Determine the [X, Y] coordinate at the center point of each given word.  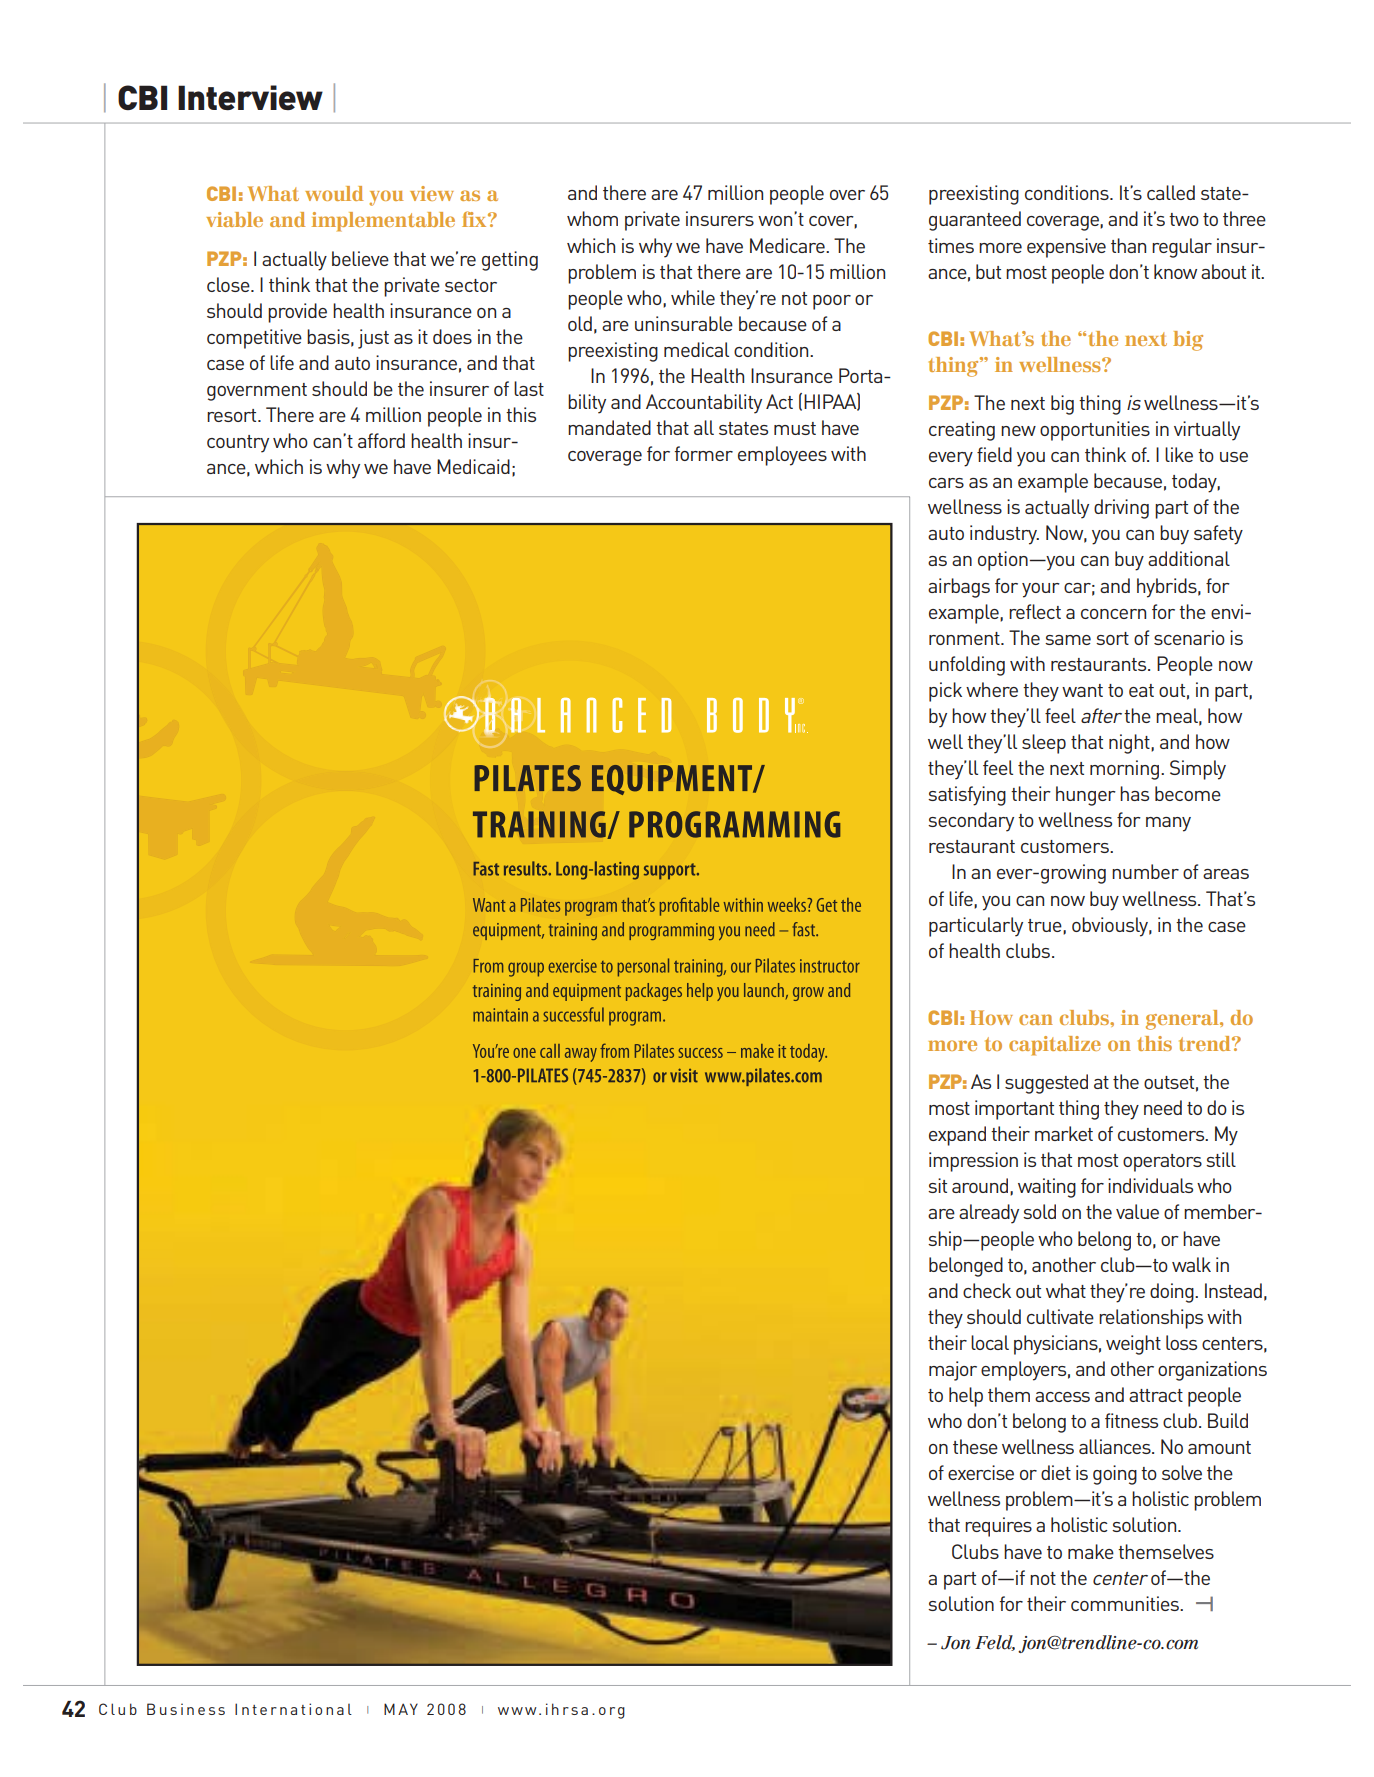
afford [381, 440]
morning [1126, 770]
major [953, 1371]
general [1183, 1020]
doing [1173, 1293]
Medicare [788, 245]
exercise [981, 1472]
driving [1121, 509]
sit [937, 1185]
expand [957, 1136]
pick [945, 692]
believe [360, 258]
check [987, 1290]
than [1128, 245]
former [703, 453]
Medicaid [473, 466]
